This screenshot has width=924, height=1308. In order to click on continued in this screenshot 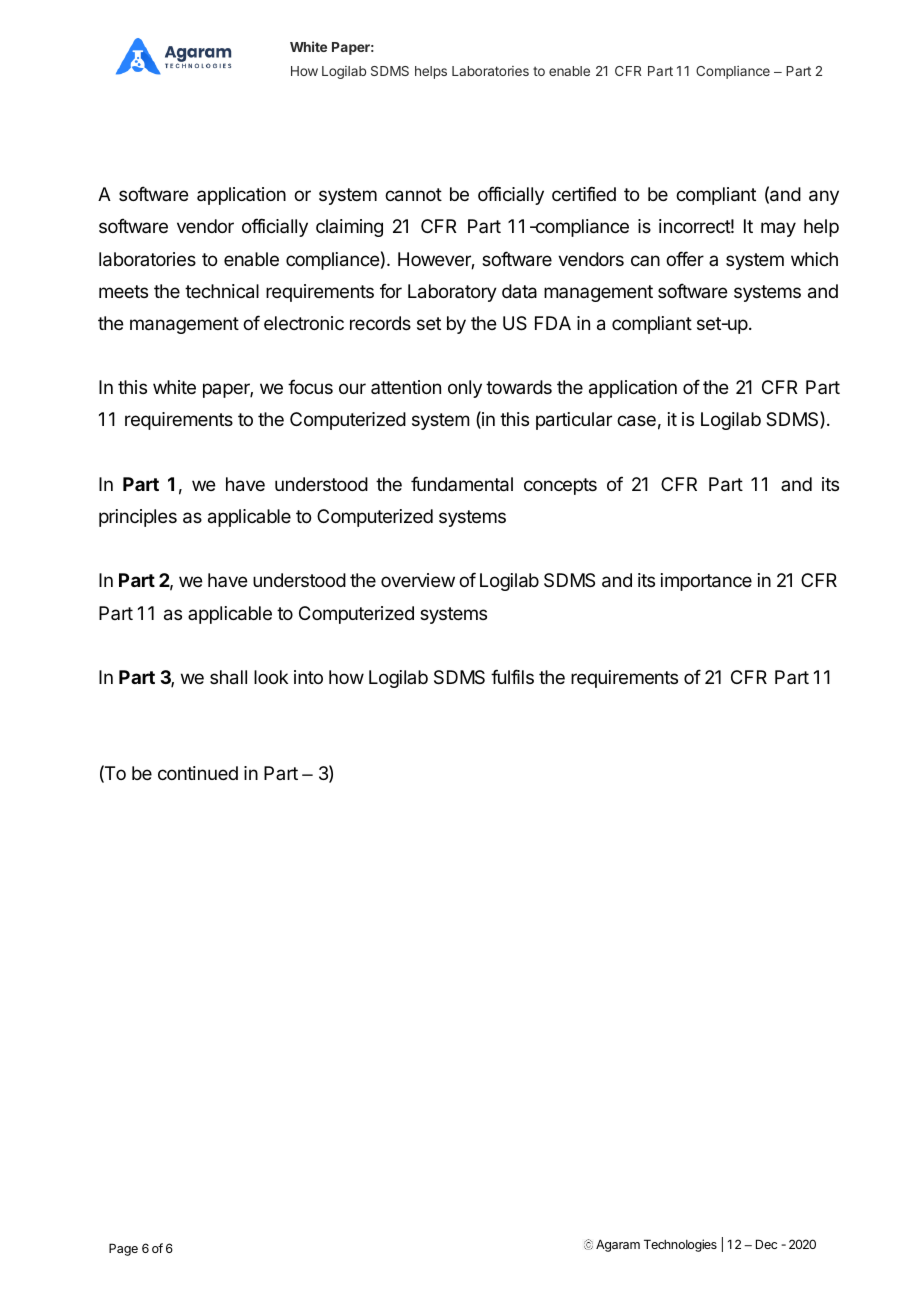, I will do `click(198, 773)`.
